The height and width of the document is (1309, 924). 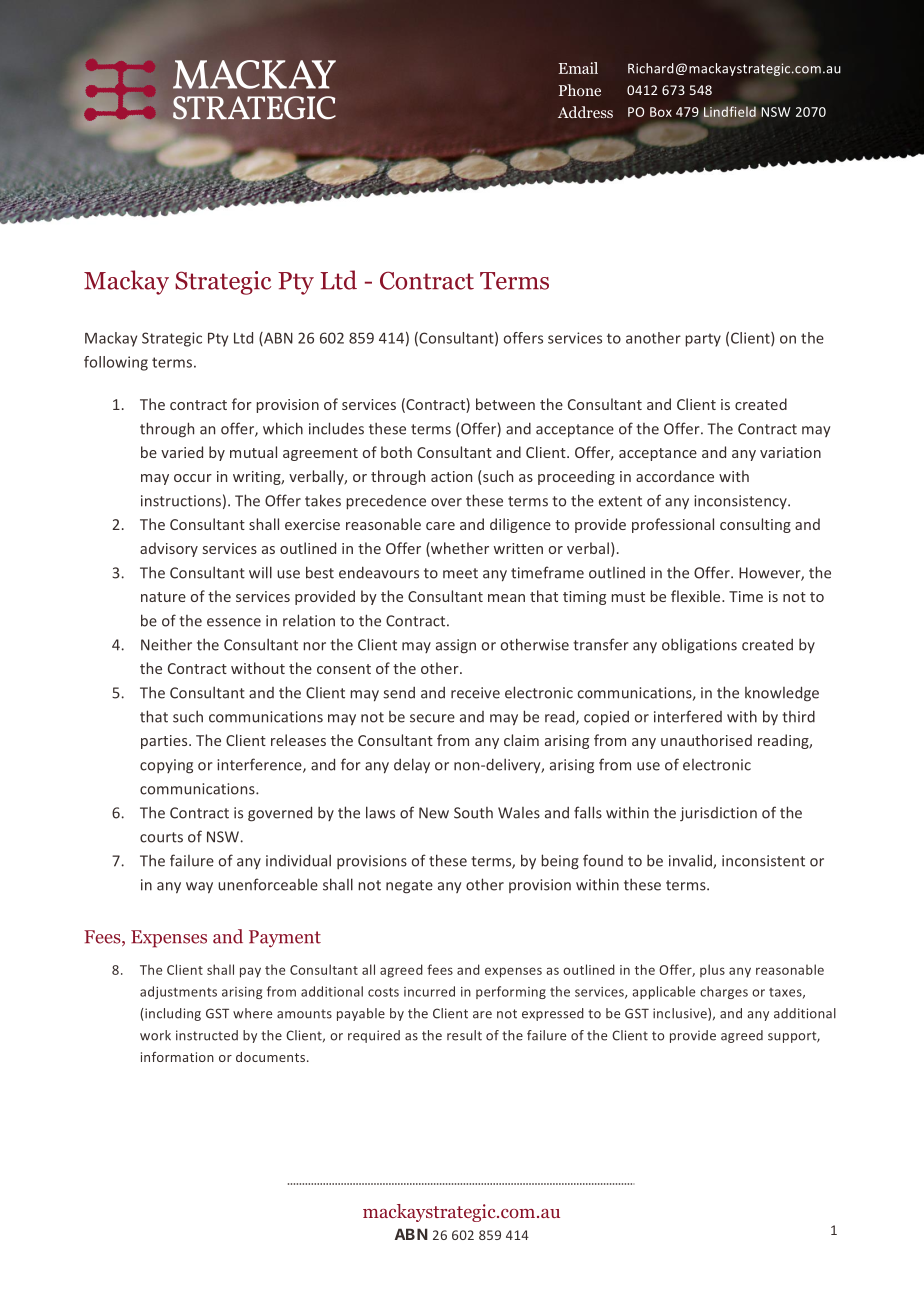 I want to click on result, so click(x=464, y=1035).
